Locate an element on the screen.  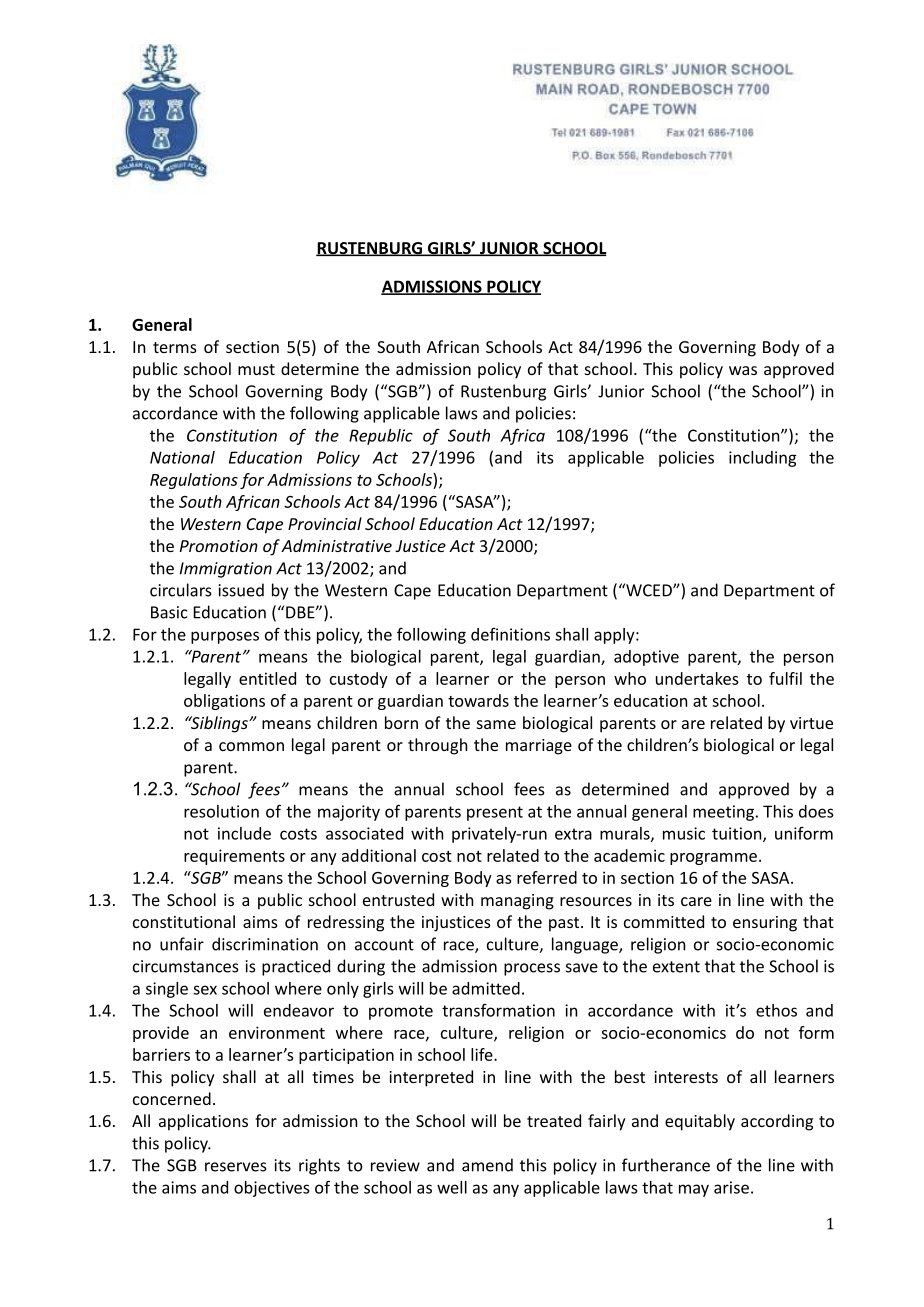
including is located at coordinates (762, 459).
